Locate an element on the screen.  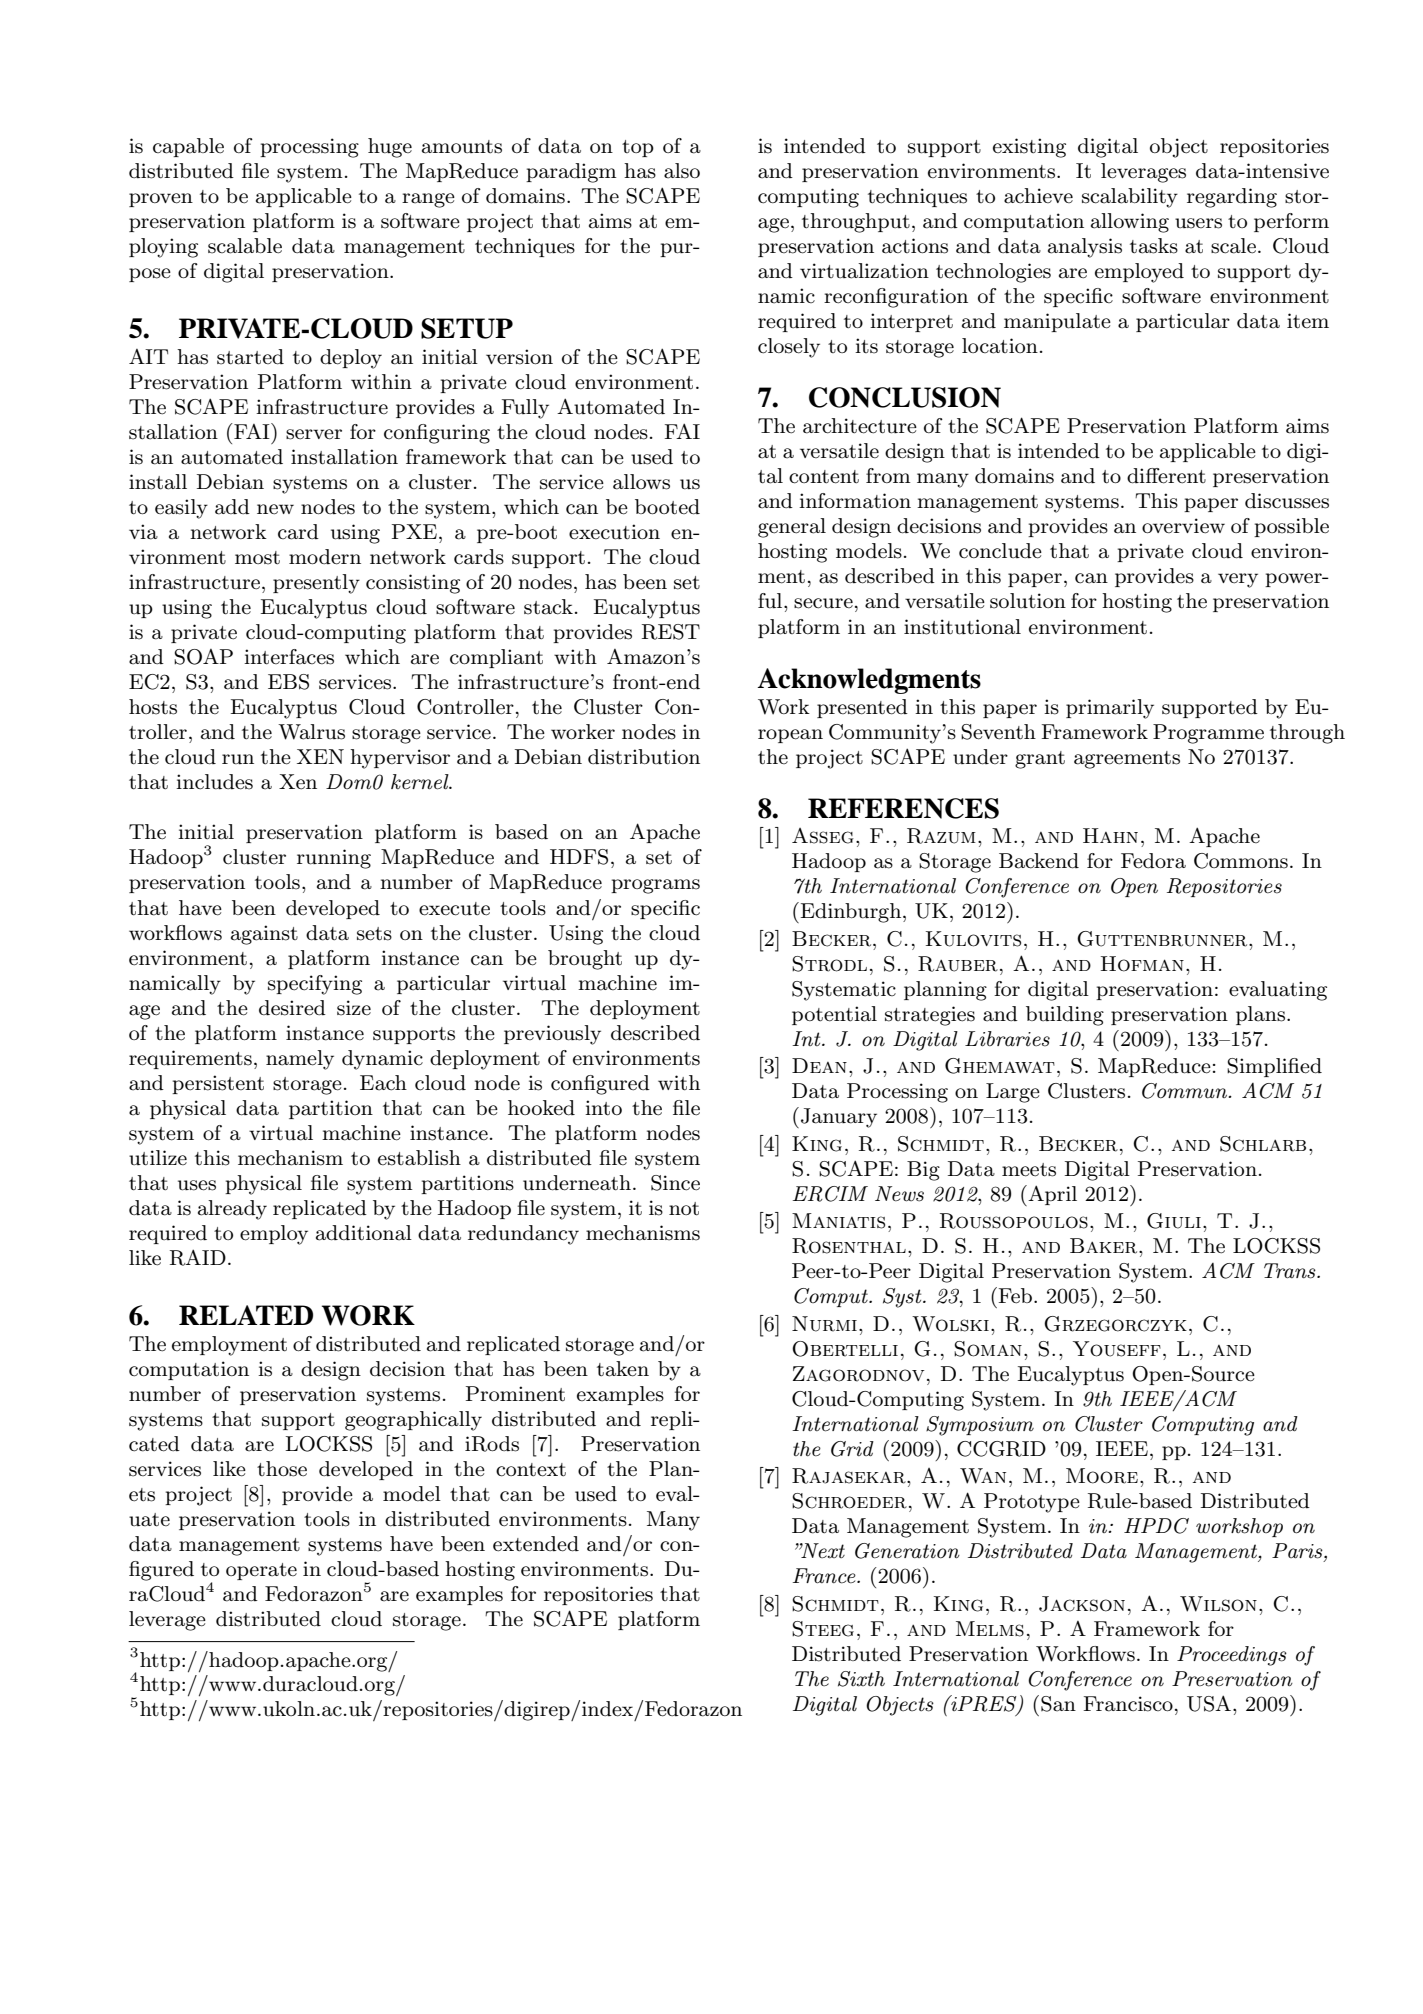
capable is located at coordinates (188, 147).
